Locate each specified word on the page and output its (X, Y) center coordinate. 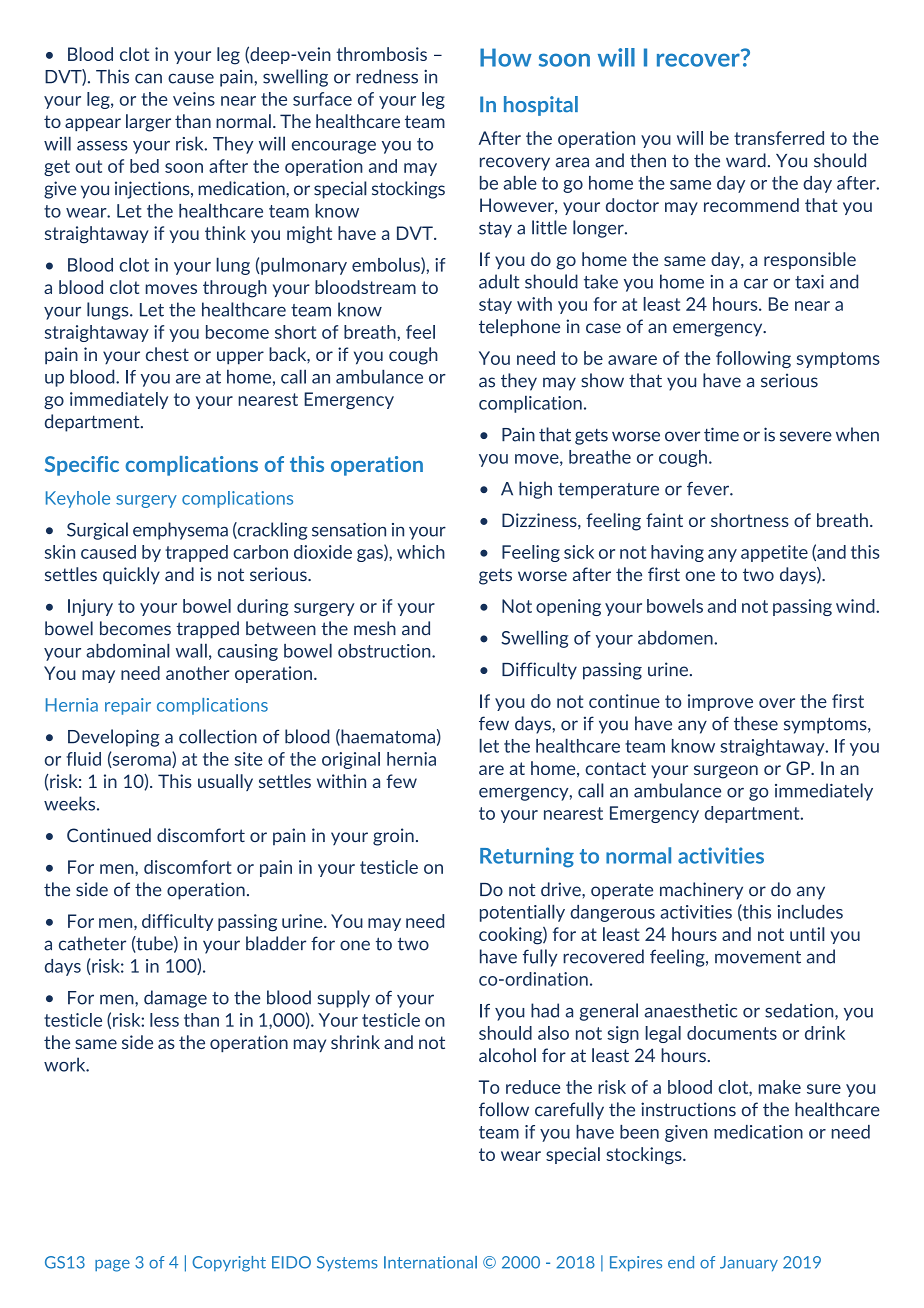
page (112, 1265)
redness (387, 76)
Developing (114, 738)
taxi (809, 282)
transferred (779, 138)
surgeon (726, 772)
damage (175, 999)
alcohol (507, 1055)
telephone (519, 328)
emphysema (180, 531)
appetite (774, 553)
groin (393, 837)
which (421, 552)
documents (732, 1033)
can (148, 78)
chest (167, 354)
